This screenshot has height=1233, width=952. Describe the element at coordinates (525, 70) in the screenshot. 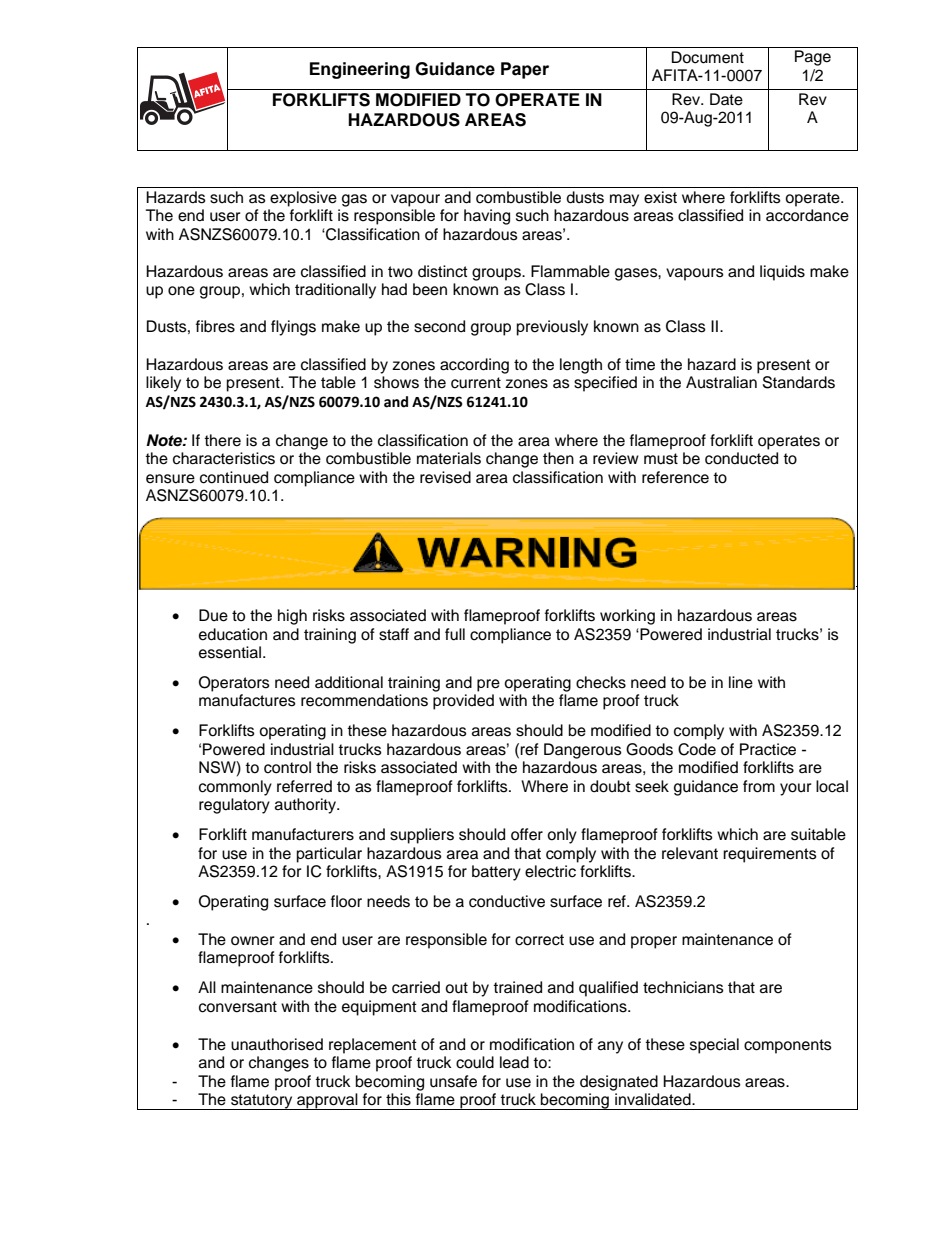

I see `Paper` at that location.
